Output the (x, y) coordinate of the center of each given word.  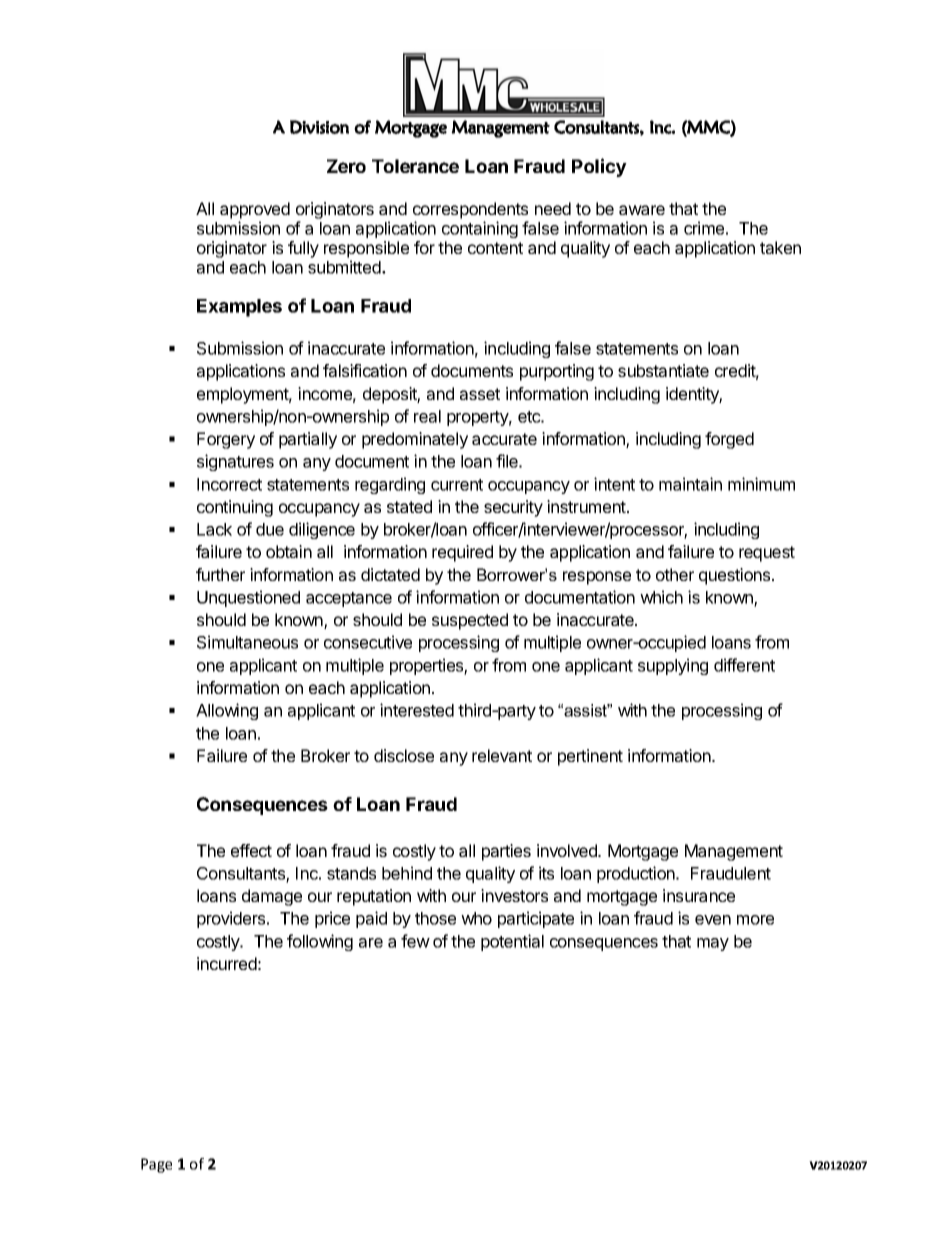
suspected (470, 621)
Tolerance (415, 166)
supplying (673, 666)
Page (156, 1165)
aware (642, 210)
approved (255, 210)
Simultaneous (247, 642)
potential (512, 942)
